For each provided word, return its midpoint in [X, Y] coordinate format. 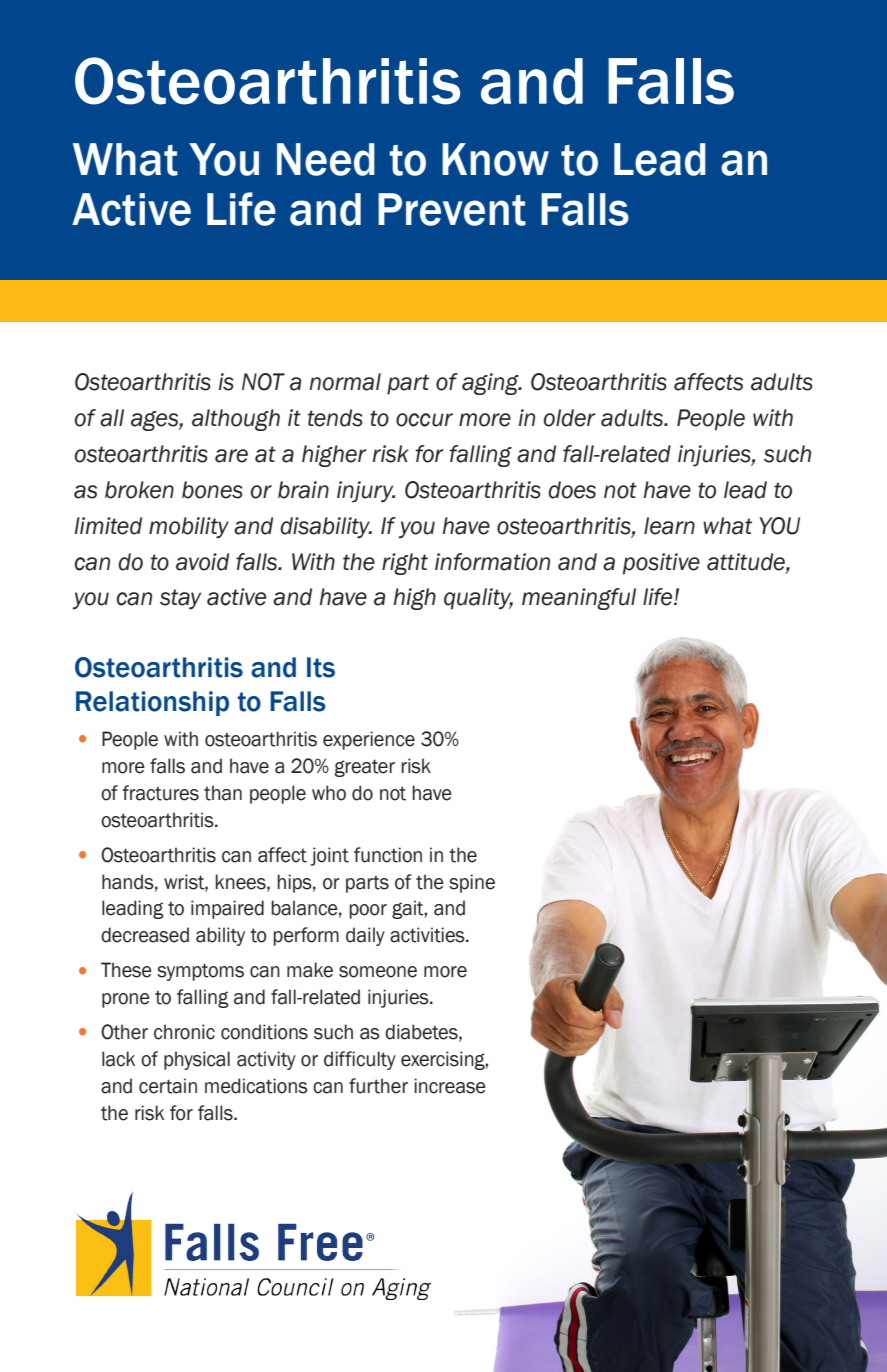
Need [326, 159]
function [388, 855]
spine [472, 883]
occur [424, 420]
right [405, 564]
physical [197, 1060]
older [569, 418]
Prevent [452, 209]
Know [495, 159]
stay [180, 599]
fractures [160, 793]
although [236, 420]
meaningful [579, 599]
